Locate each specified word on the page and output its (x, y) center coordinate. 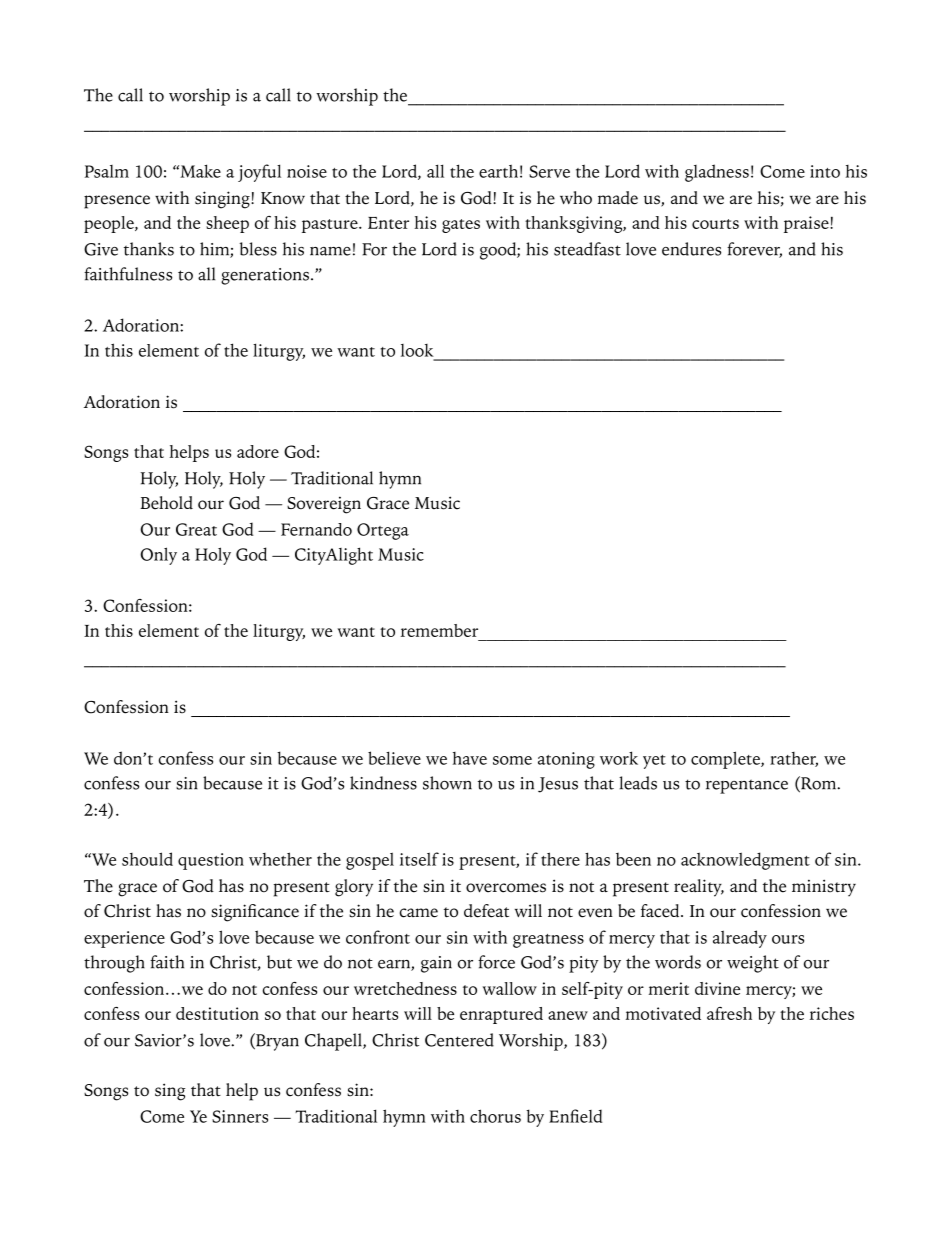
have (470, 758)
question (211, 861)
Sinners (240, 1116)
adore (258, 451)
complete (726, 760)
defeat (486, 911)
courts (715, 224)
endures (691, 249)
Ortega (383, 531)
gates (461, 226)
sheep (227, 224)
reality (699, 888)
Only (158, 556)
